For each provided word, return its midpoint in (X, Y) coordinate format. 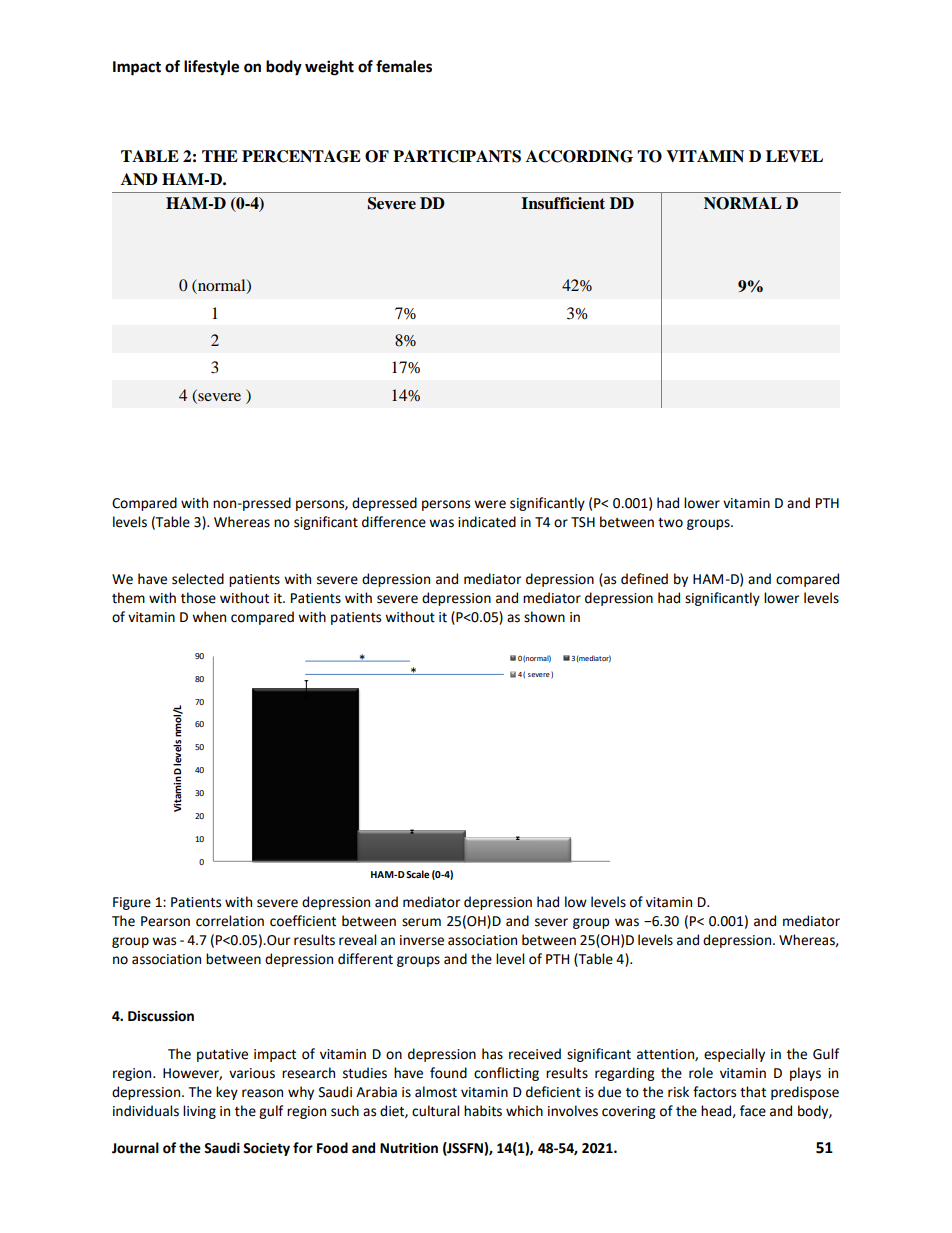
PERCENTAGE (301, 156)
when (209, 617)
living (199, 1112)
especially (734, 1055)
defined (644, 579)
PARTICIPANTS (457, 156)
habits (483, 1111)
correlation (230, 921)
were (490, 504)
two (670, 523)
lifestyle (211, 68)
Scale (417, 874)
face (753, 1111)
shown (544, 617)
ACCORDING (579, 156)
